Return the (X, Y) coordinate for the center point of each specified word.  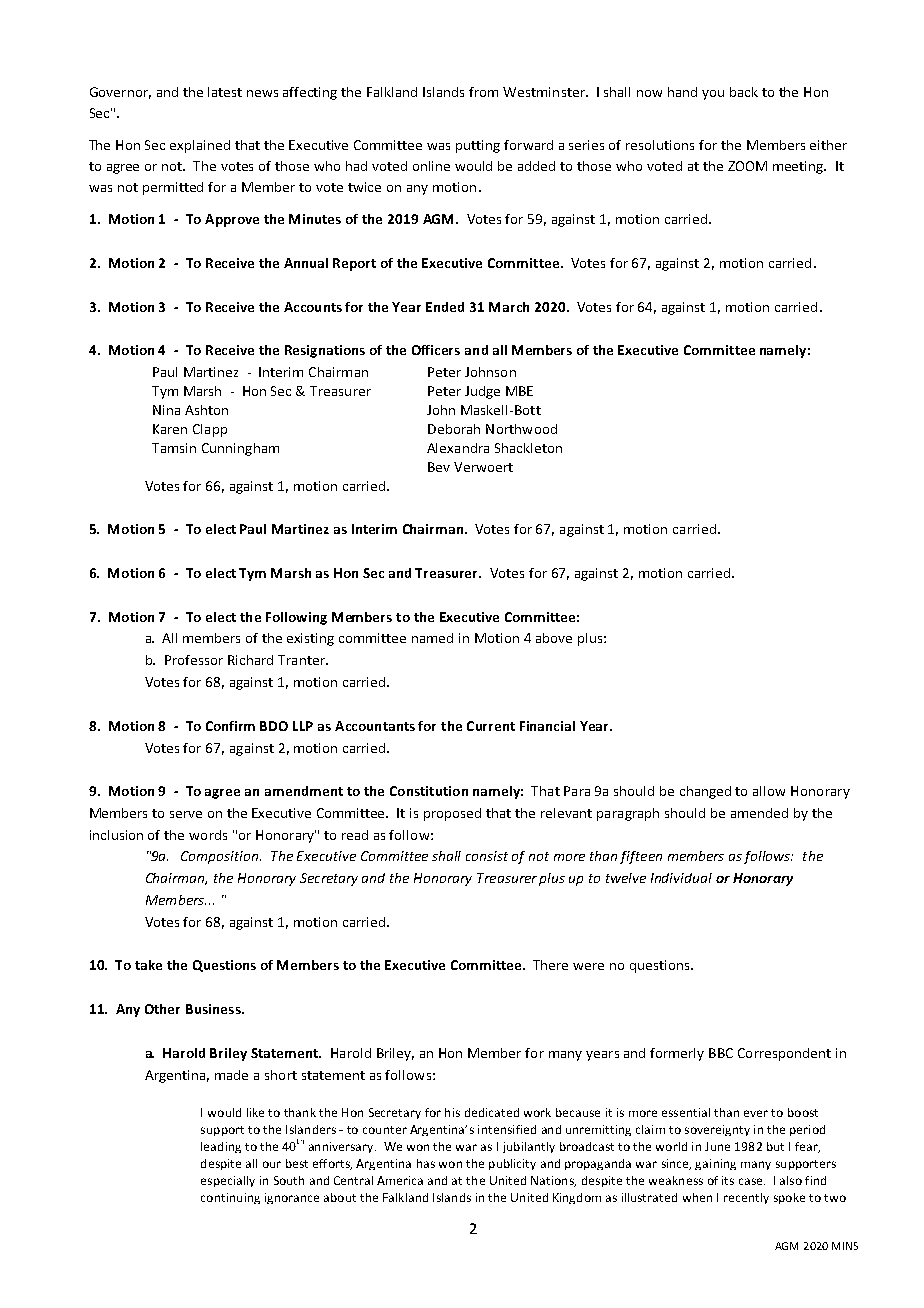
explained (200, 146)
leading (221, 1147)
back (744, 92)
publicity (512, 1164)
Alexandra (458, 448)
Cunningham (240, 449)
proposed (452, 814)
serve (186, 814)
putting (478, 146)
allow (769, 791)
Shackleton (528, 448)
